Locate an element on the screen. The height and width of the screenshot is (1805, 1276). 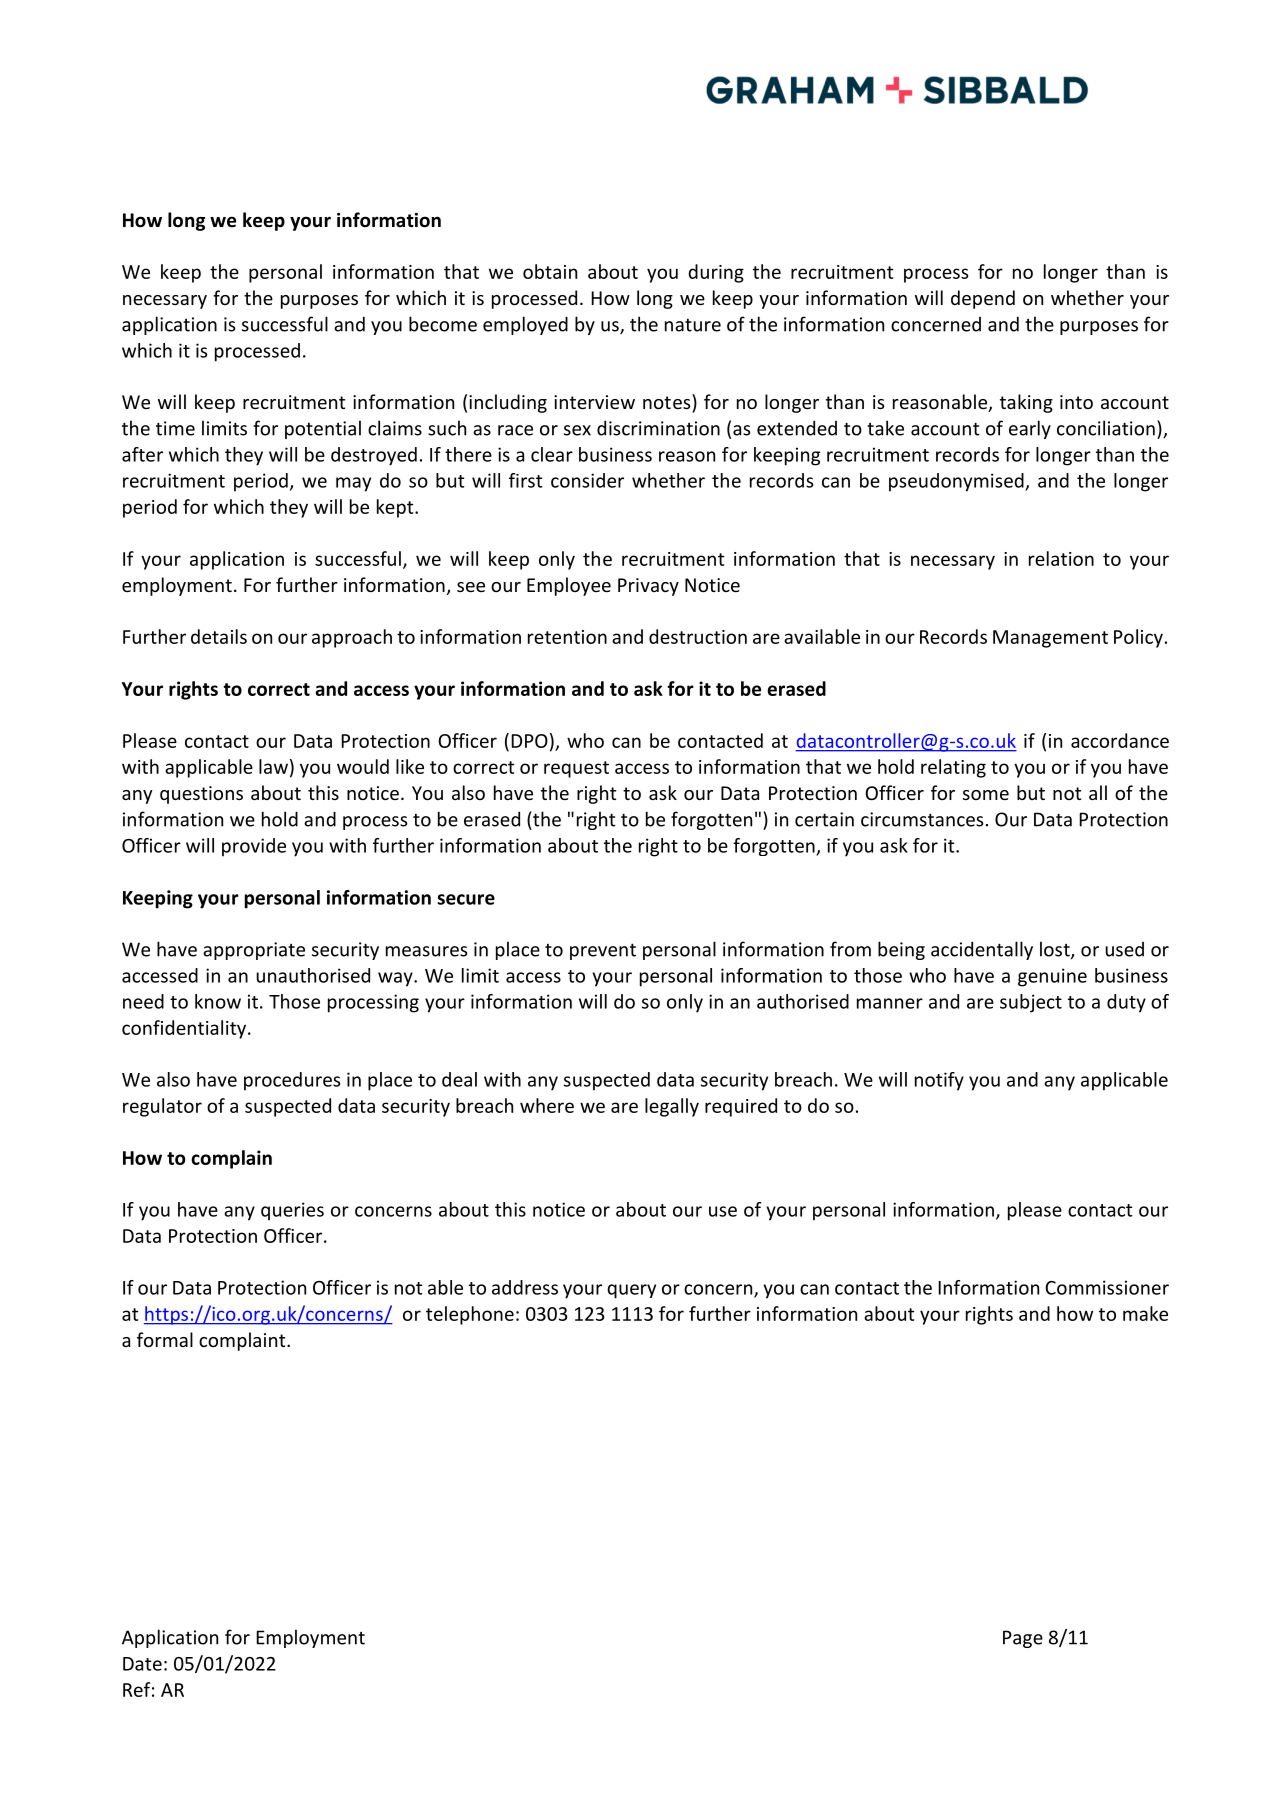
legally is located at coordinates (672, 1107).
